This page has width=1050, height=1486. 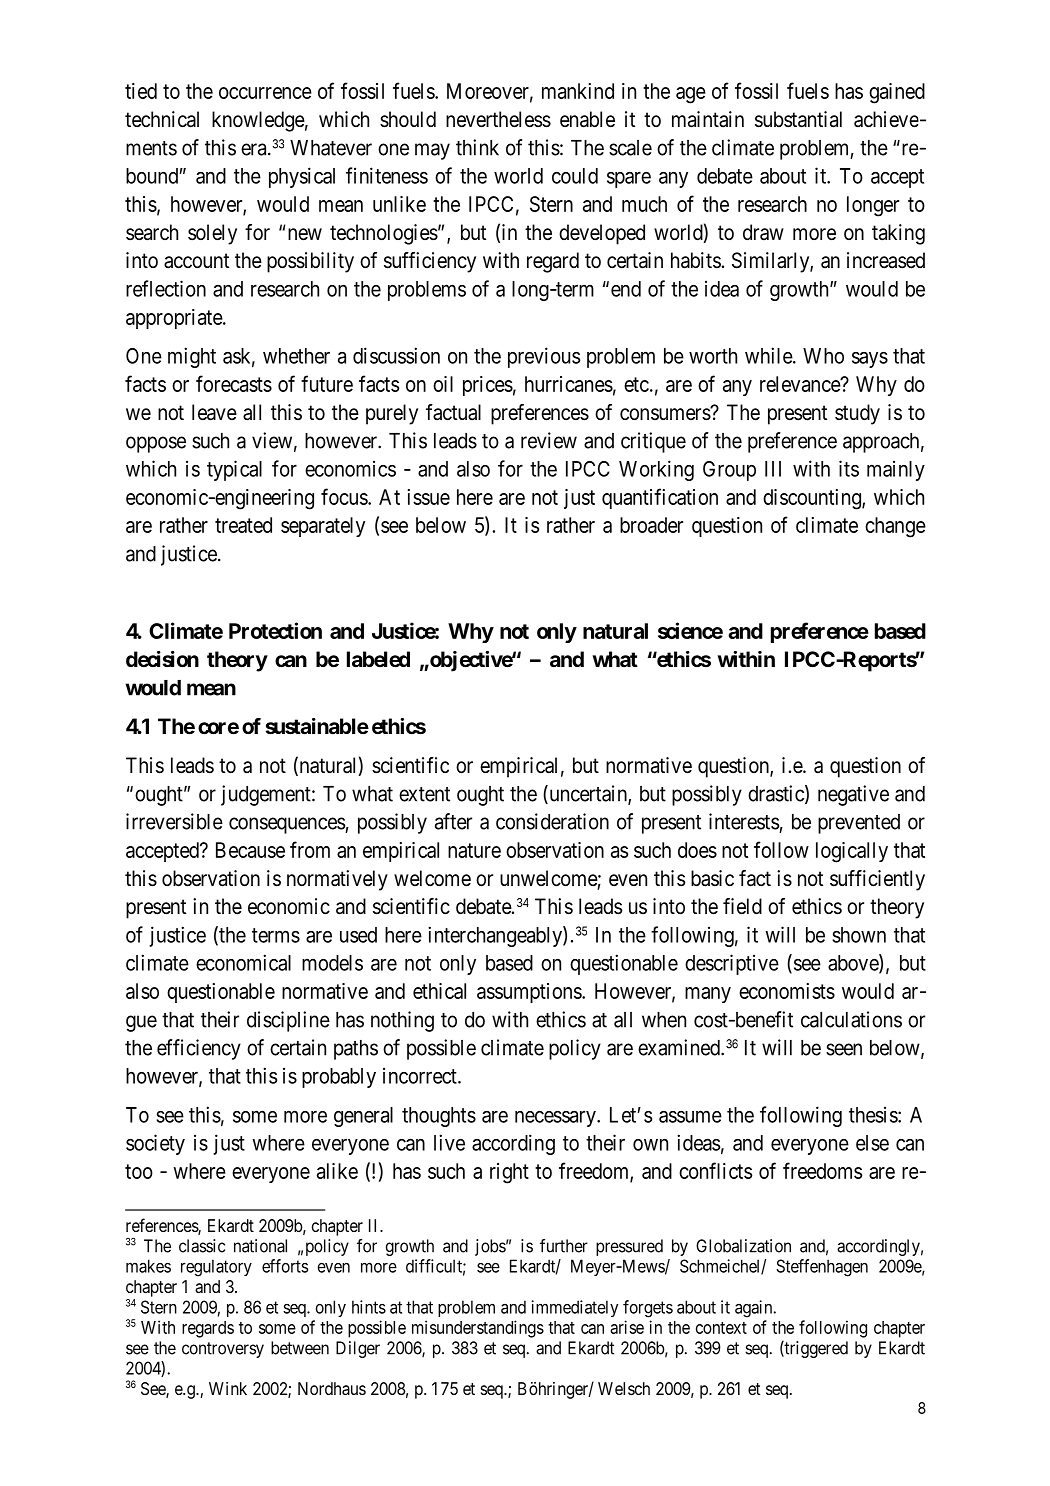 I want to click on logically, so click(x=852, y=852).
